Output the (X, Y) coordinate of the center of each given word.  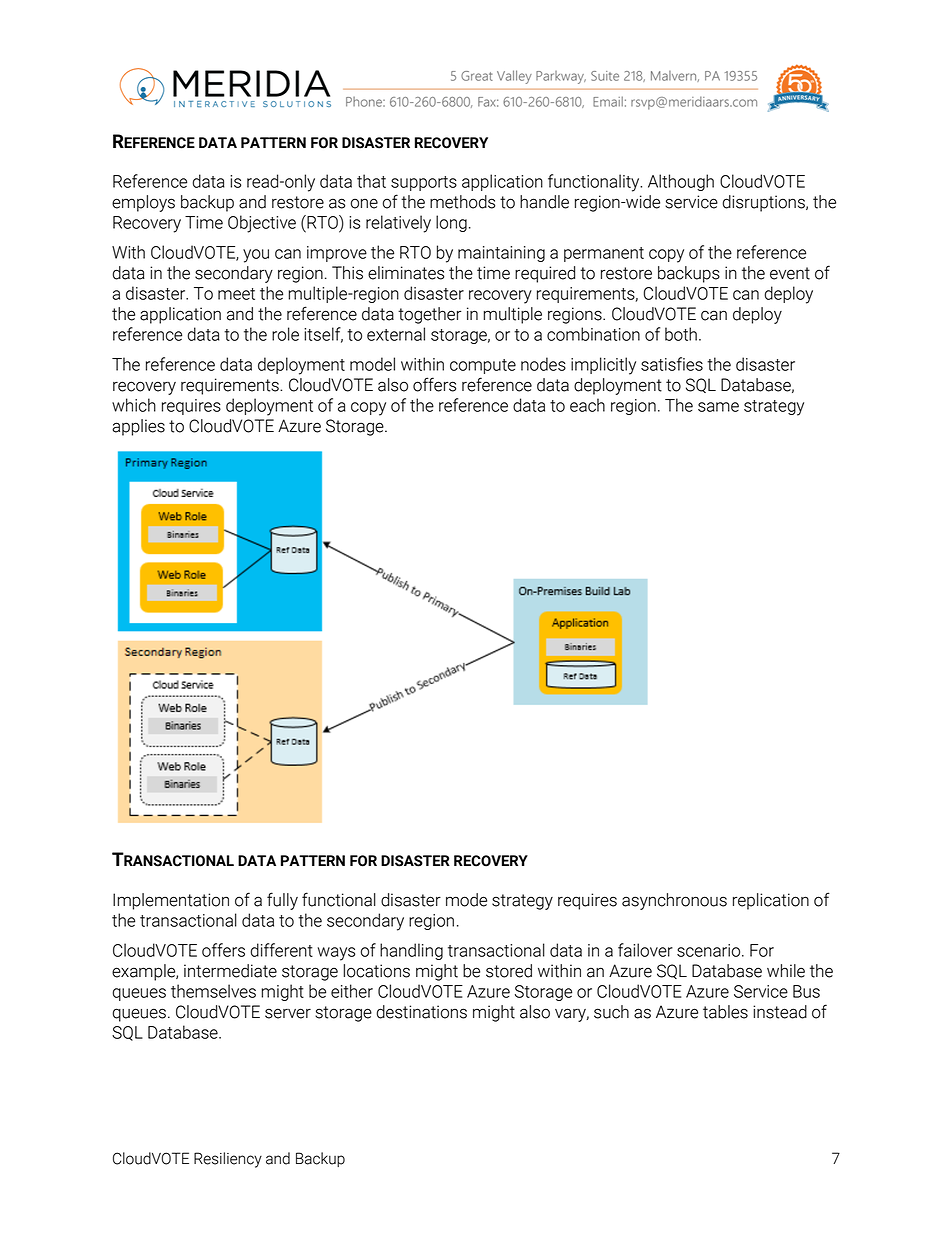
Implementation (171, 901)
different (282, 950)
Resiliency (228, 1160)
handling (411, 951)
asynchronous (674, 901)
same (718, 407)
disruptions (764, 203)
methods (462, 202)
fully (282, 901)
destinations (421, 1012)
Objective (262, 224)
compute (483, 366)
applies (138, 427)
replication (771, 901)
